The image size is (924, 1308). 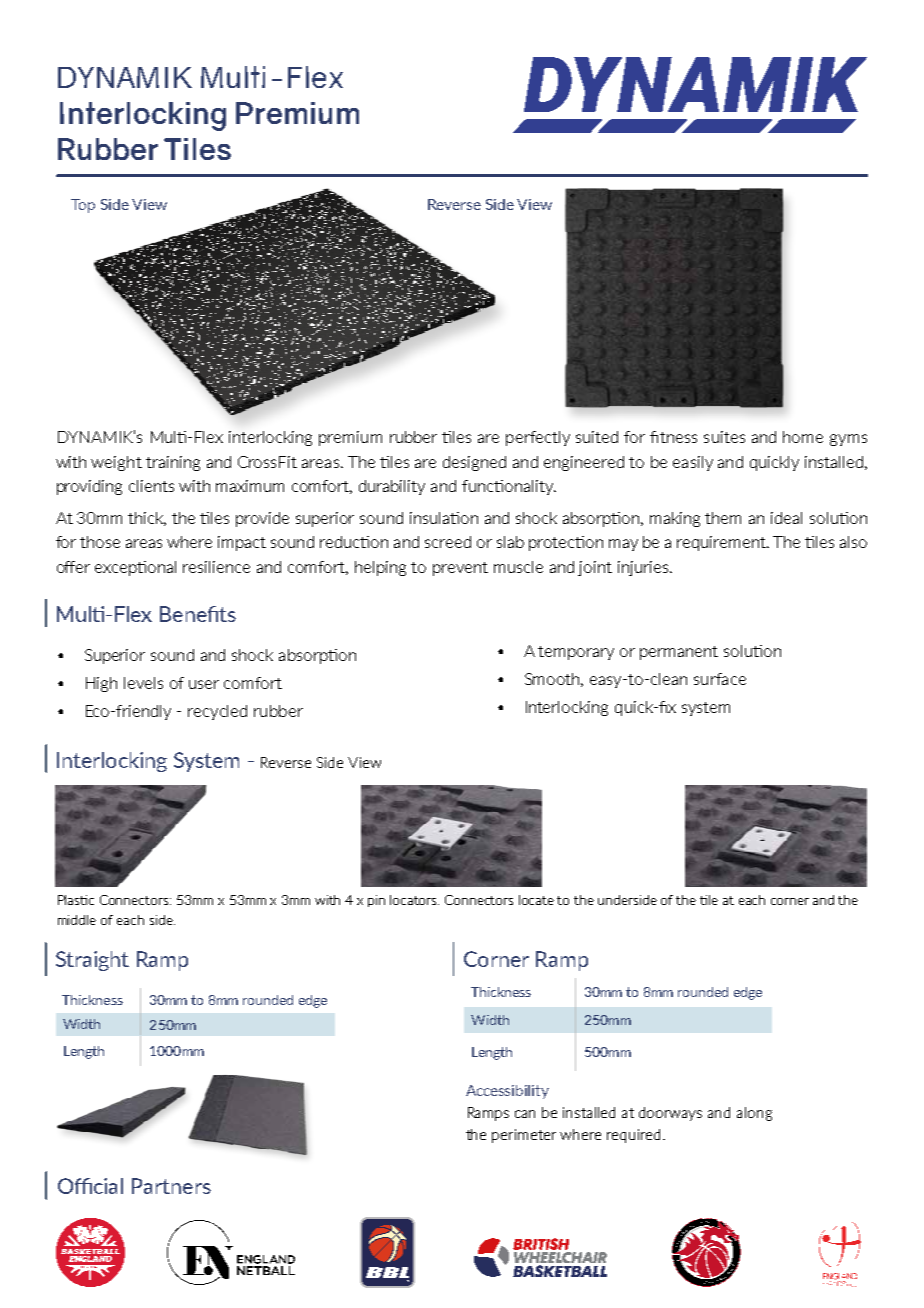 I want to click on locate, so click(x=536, y=900).
